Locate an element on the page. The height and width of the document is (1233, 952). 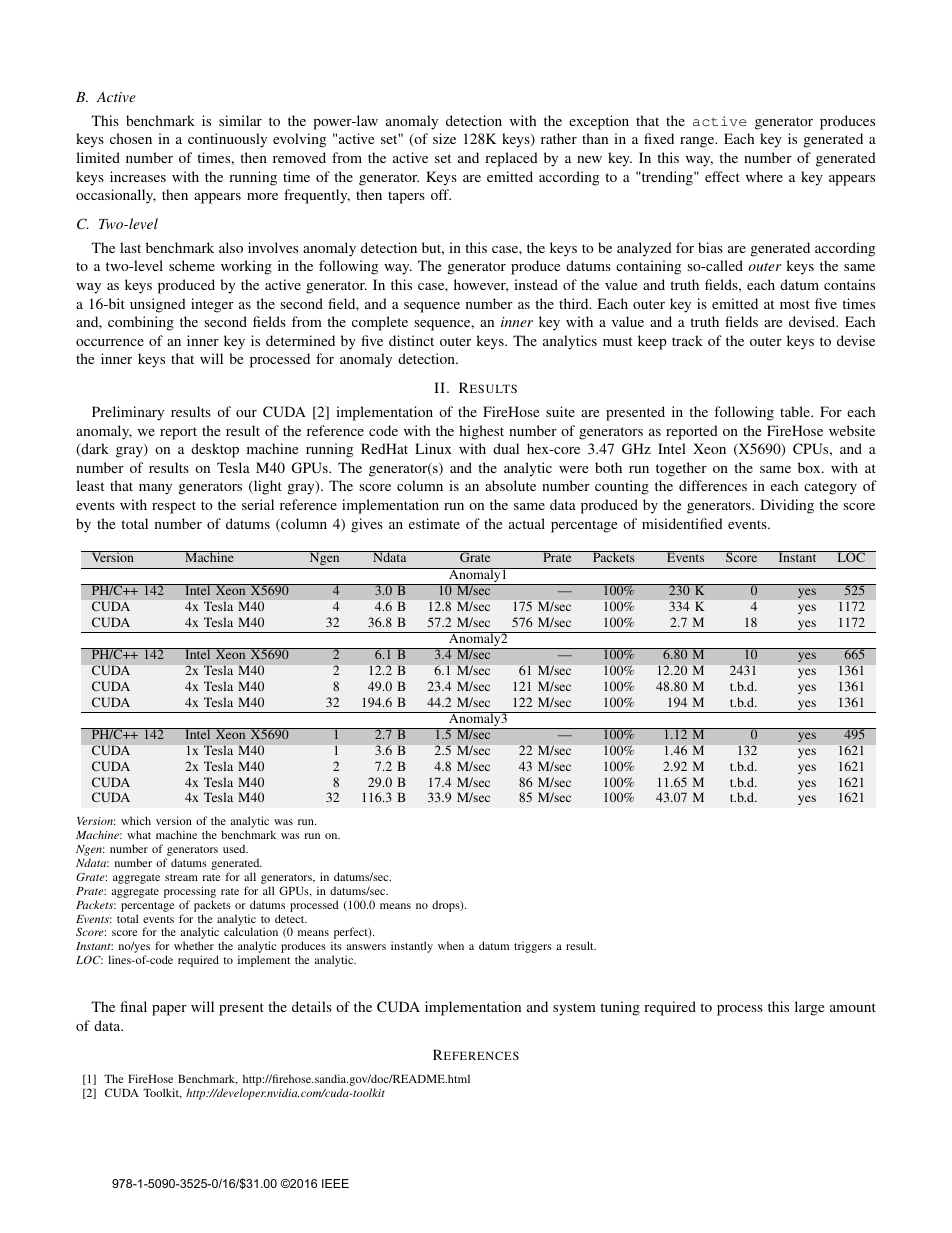
large is located at coordinates (809, 1008).
